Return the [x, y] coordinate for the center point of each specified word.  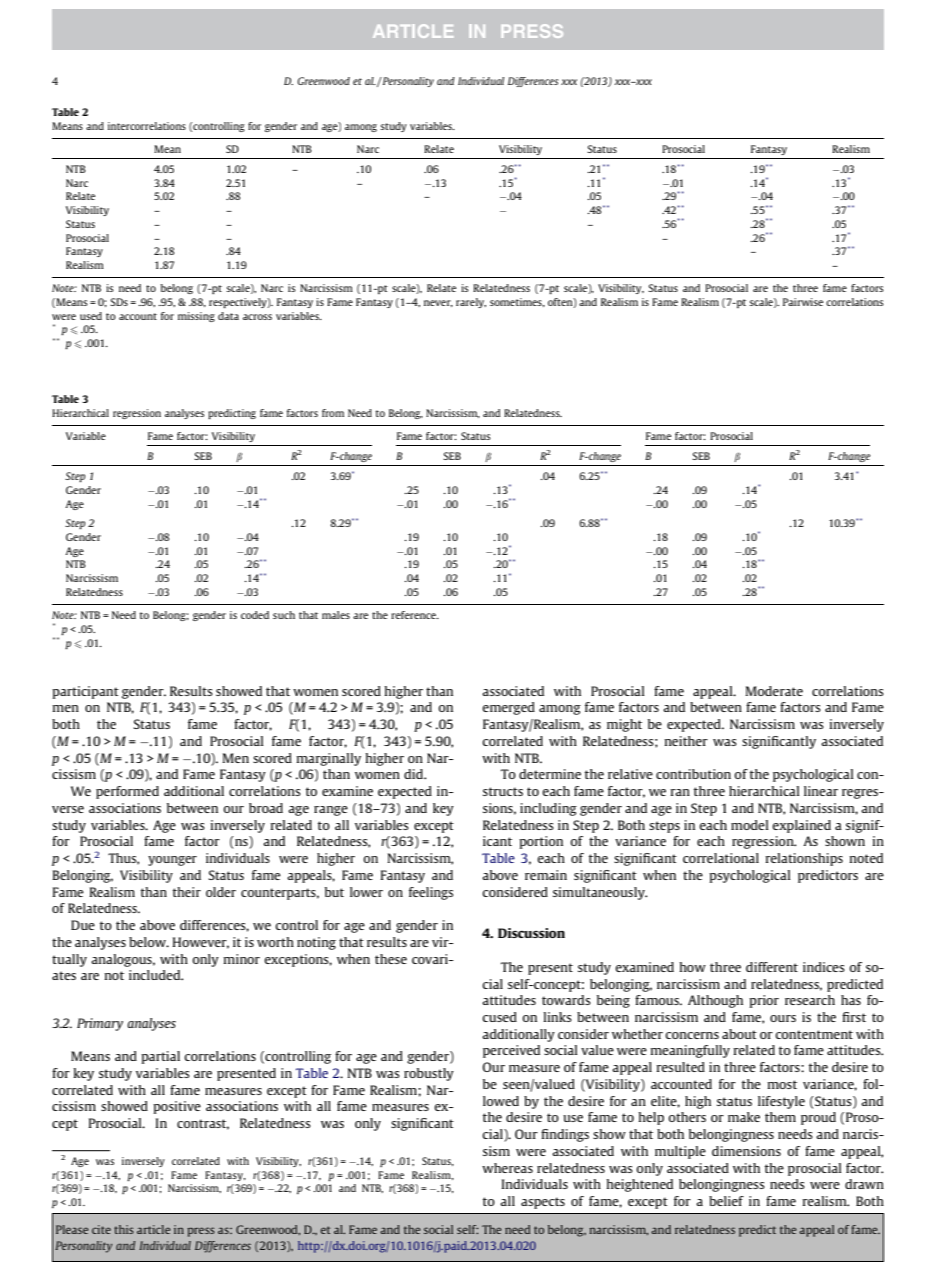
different [772, 967]
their [187, 892]
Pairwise [803, 302]
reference [414, 615]
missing [196, 317]
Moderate [774, 691]
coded [255, 615]
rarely [471, 303]
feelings [431, 893]
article [154, 1229]
